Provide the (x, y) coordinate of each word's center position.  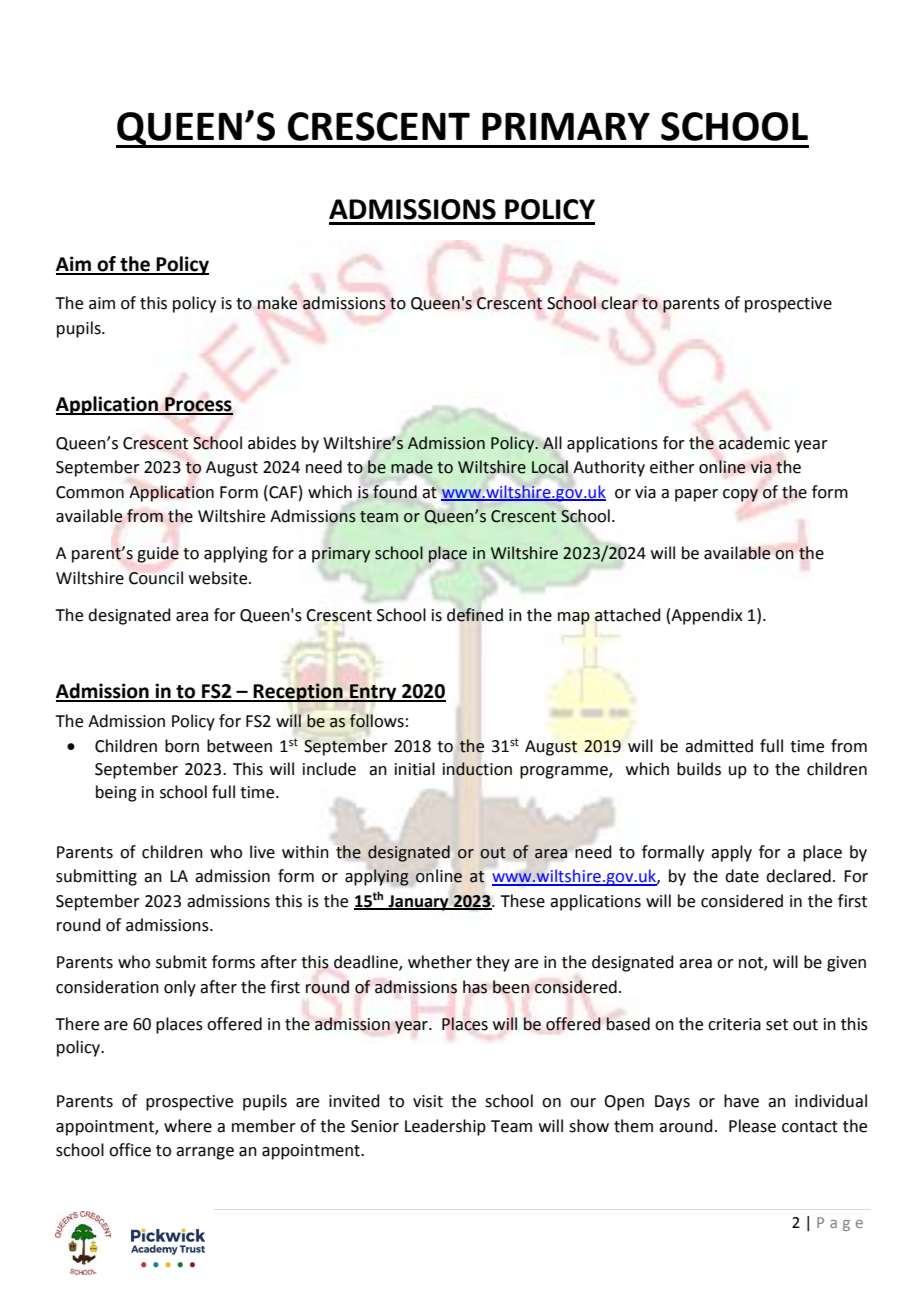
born (182, 746)
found (395, 492)
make (277, 303)
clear (619, 303)
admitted (719, 746)
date (742, 876)
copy (740, 495)
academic (754, 443)
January (418, 903)
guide (158, 554)
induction (477, 769)
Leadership (445, 1127)
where (188, 1126)
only (180, 988)
